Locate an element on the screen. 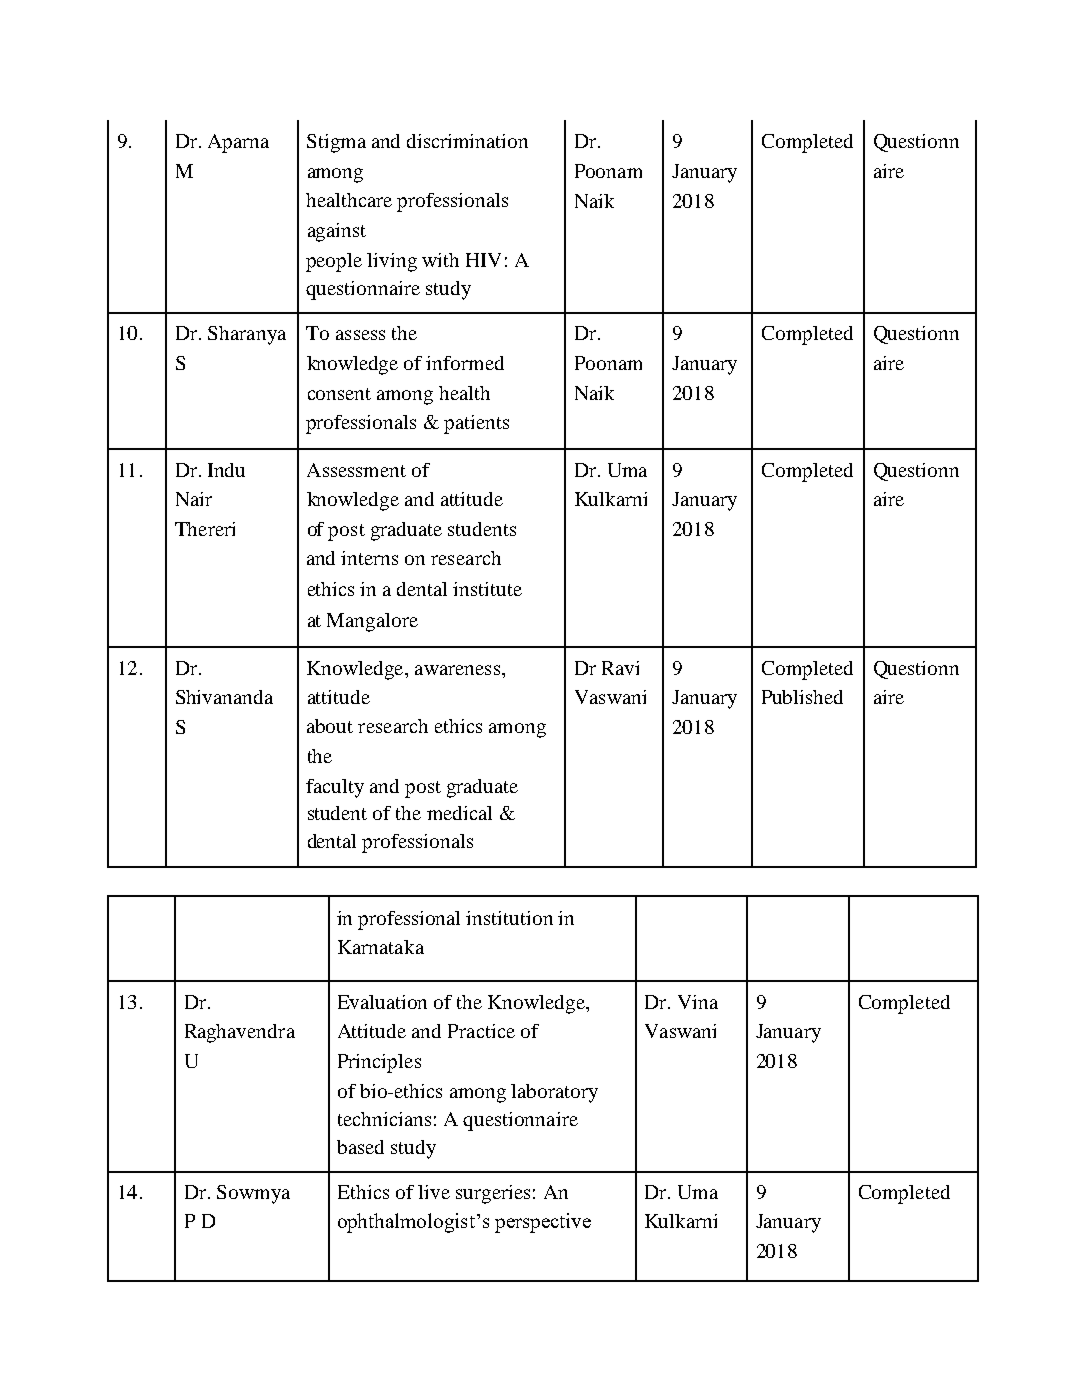 The height and width of the screenshot is (1395, 1078). with is located at coordinates (440, 260).
